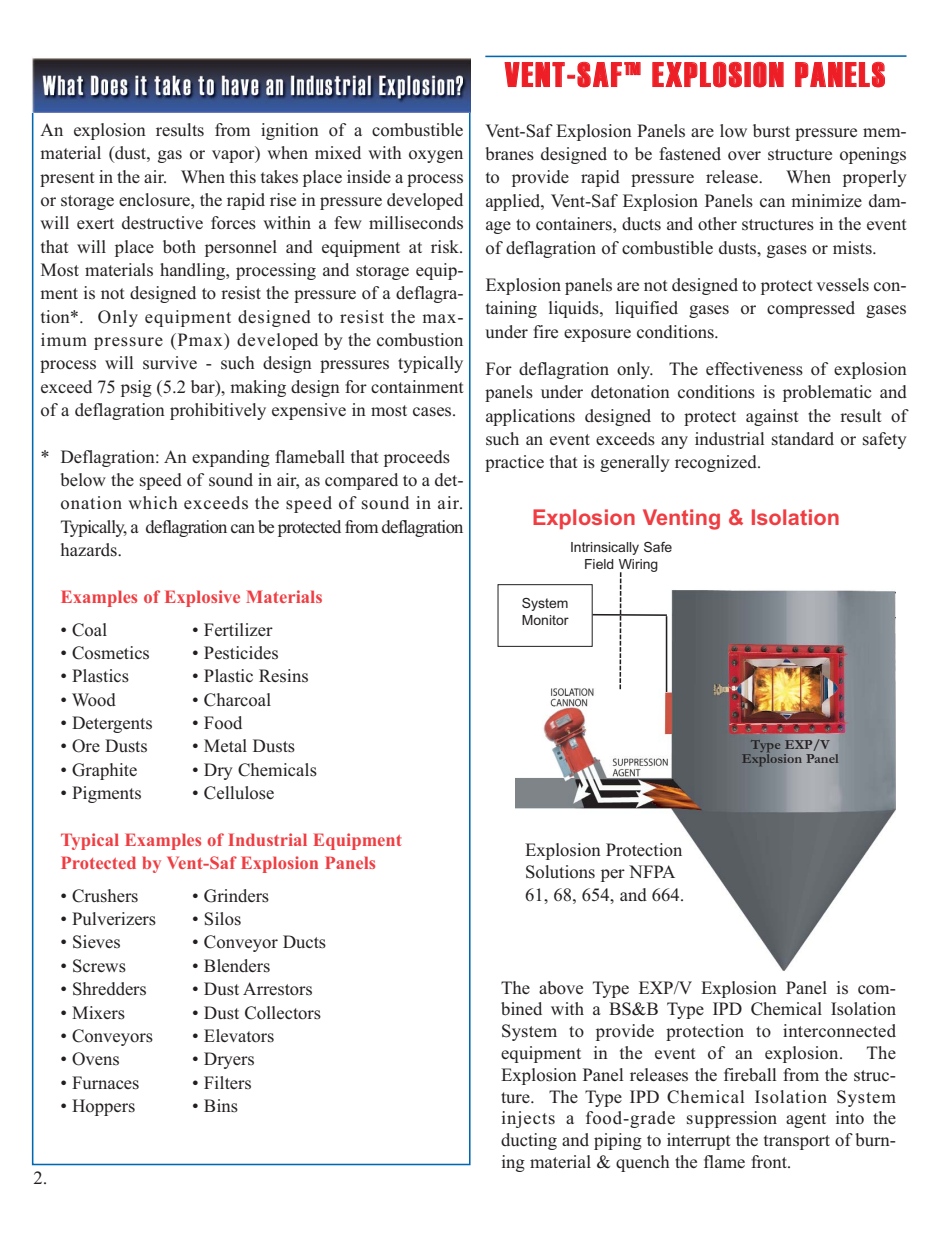 Image resolution: width=952 pixels, height=1233 pixels. Describe the element at coordinates (436, 156) in the page. I see `oxygen` at that location.
